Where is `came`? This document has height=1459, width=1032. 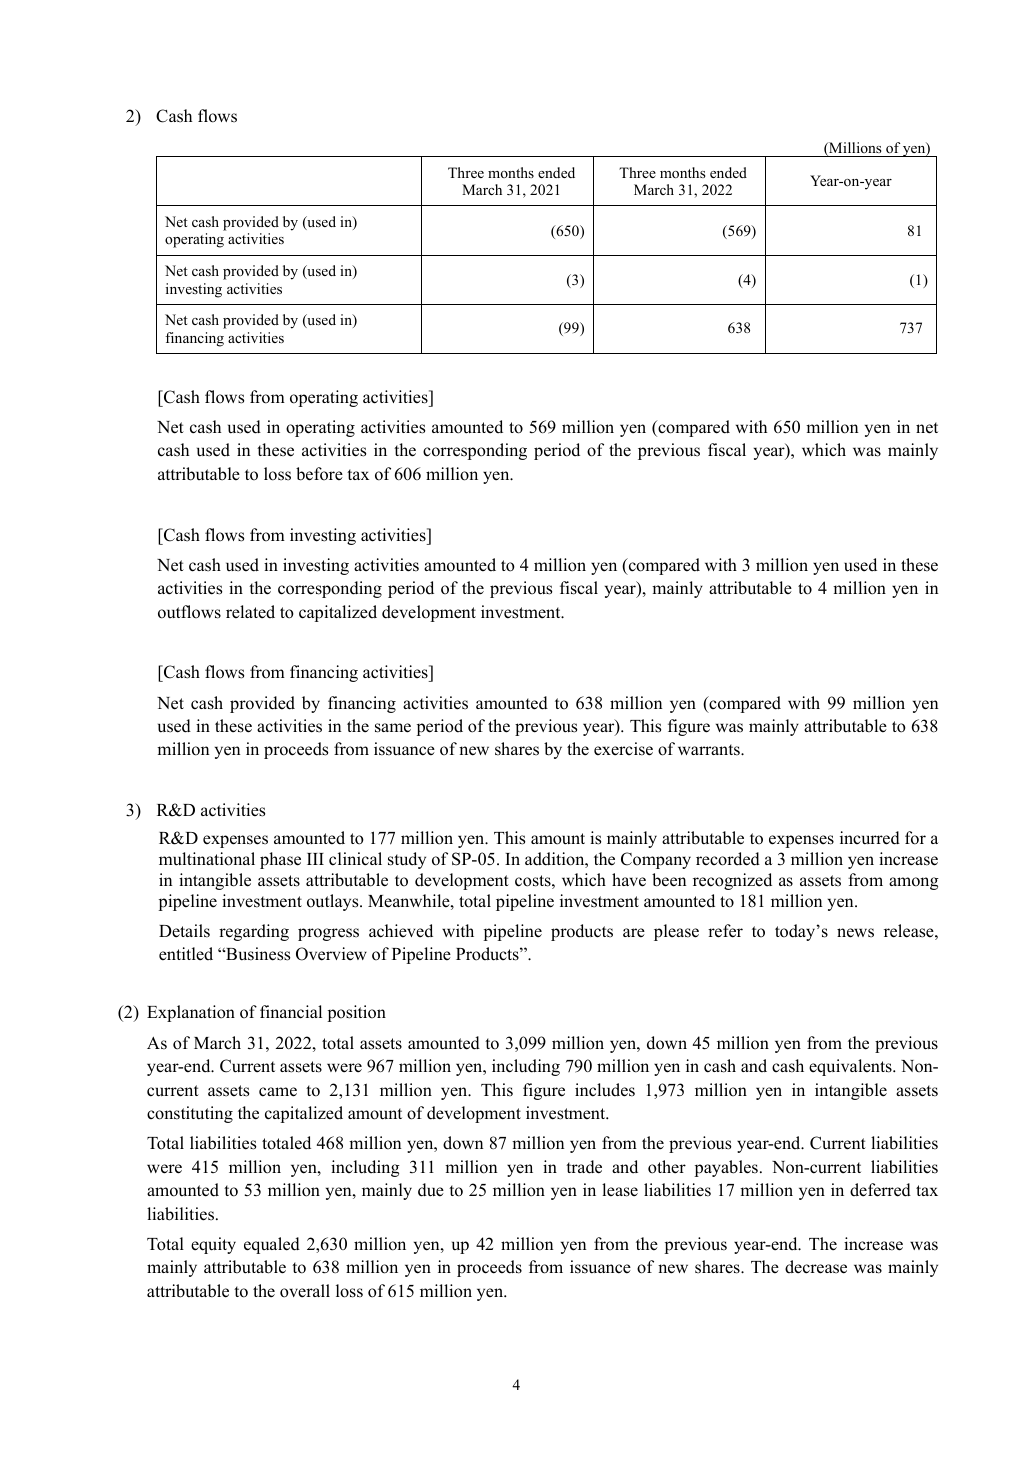
came is located at coordinates (278, 1092).
